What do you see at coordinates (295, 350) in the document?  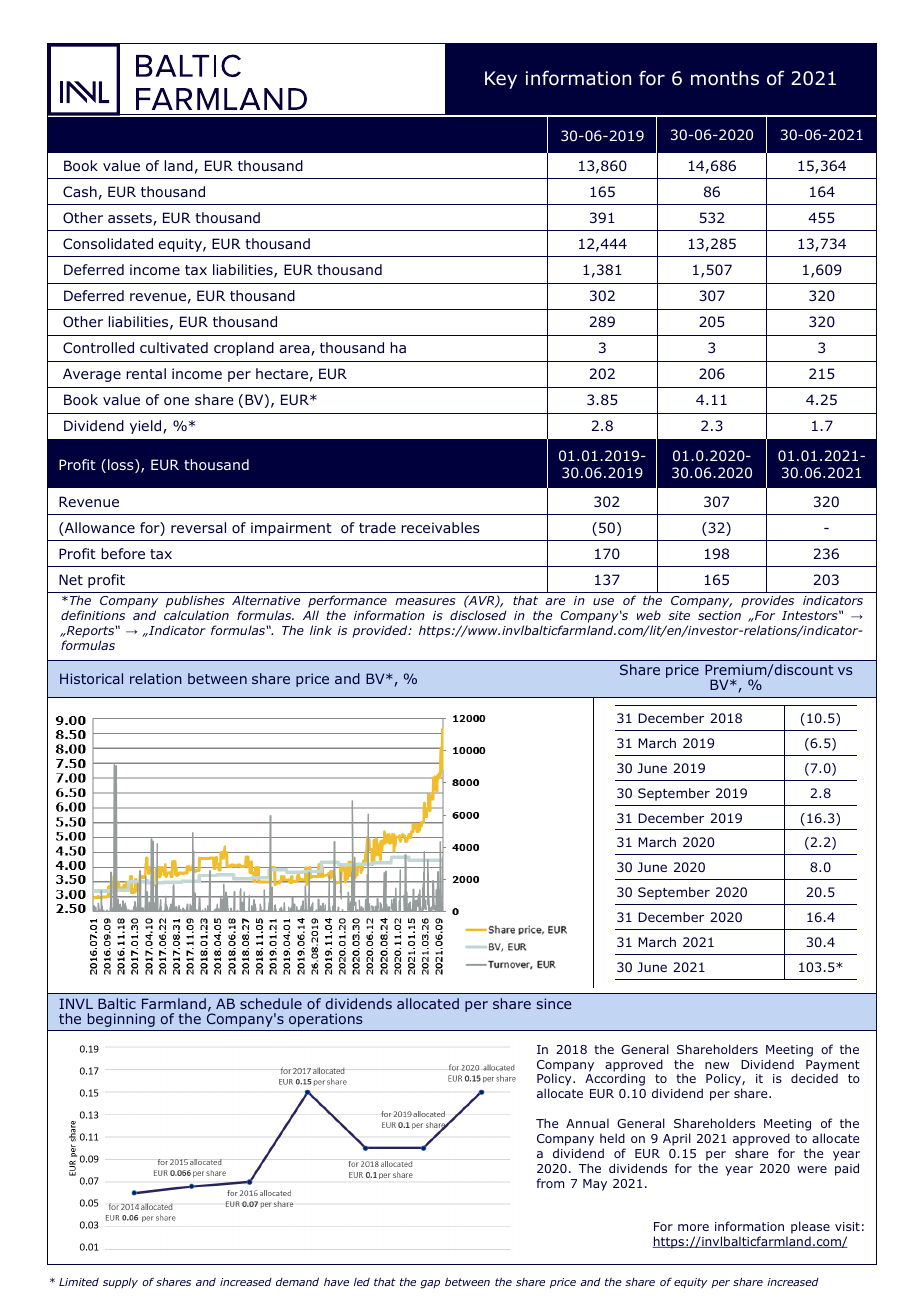 I see `area` at bounding box center [295, 350].
